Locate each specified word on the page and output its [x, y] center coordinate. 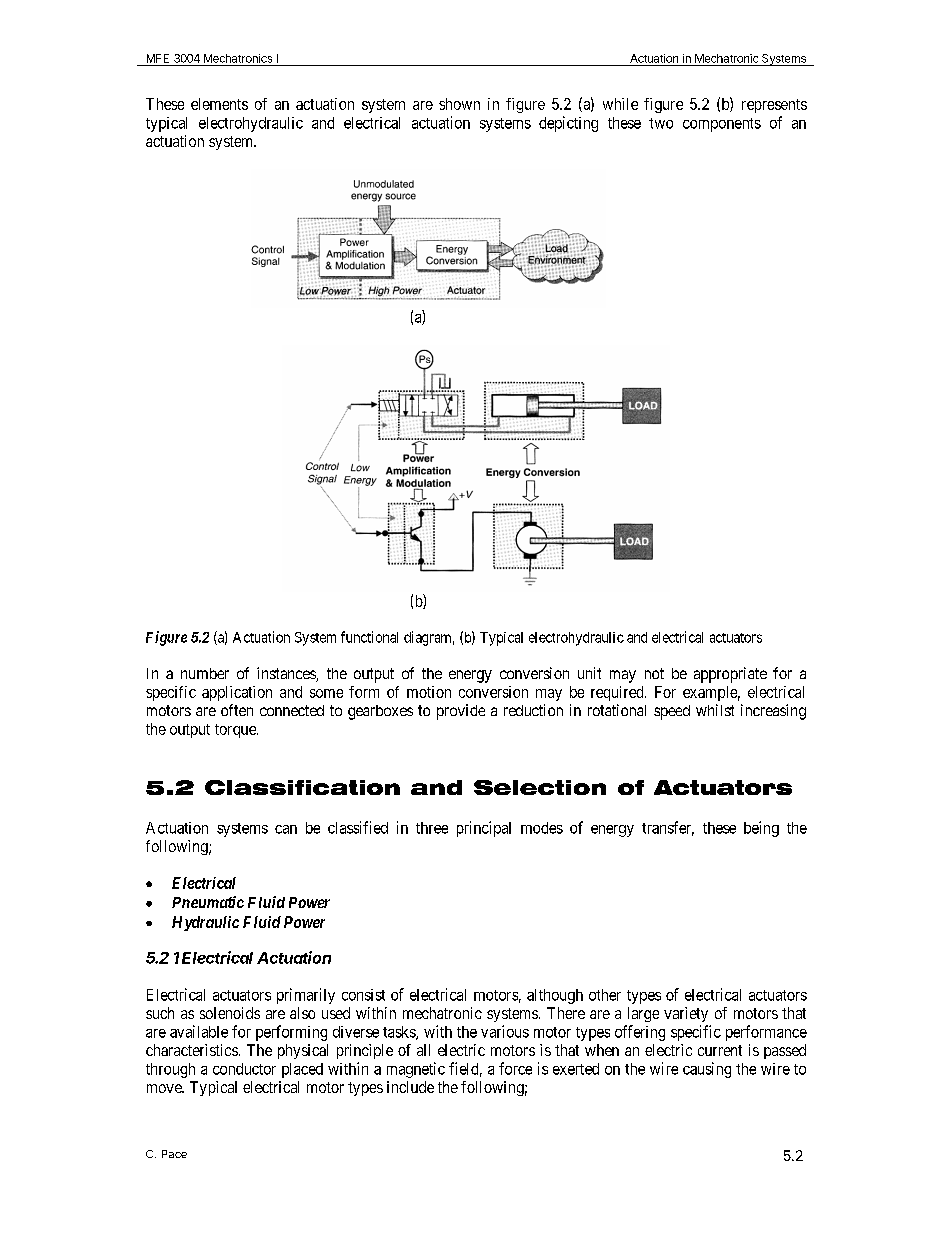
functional [369, 637]
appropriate [730, 675]
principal [484, 829]
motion [429, 692]
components [722, 125]
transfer [668, 828]
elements [219, 104]
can [286, 829]
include [410, 1087]
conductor [244, 1069]
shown [459, 104]
